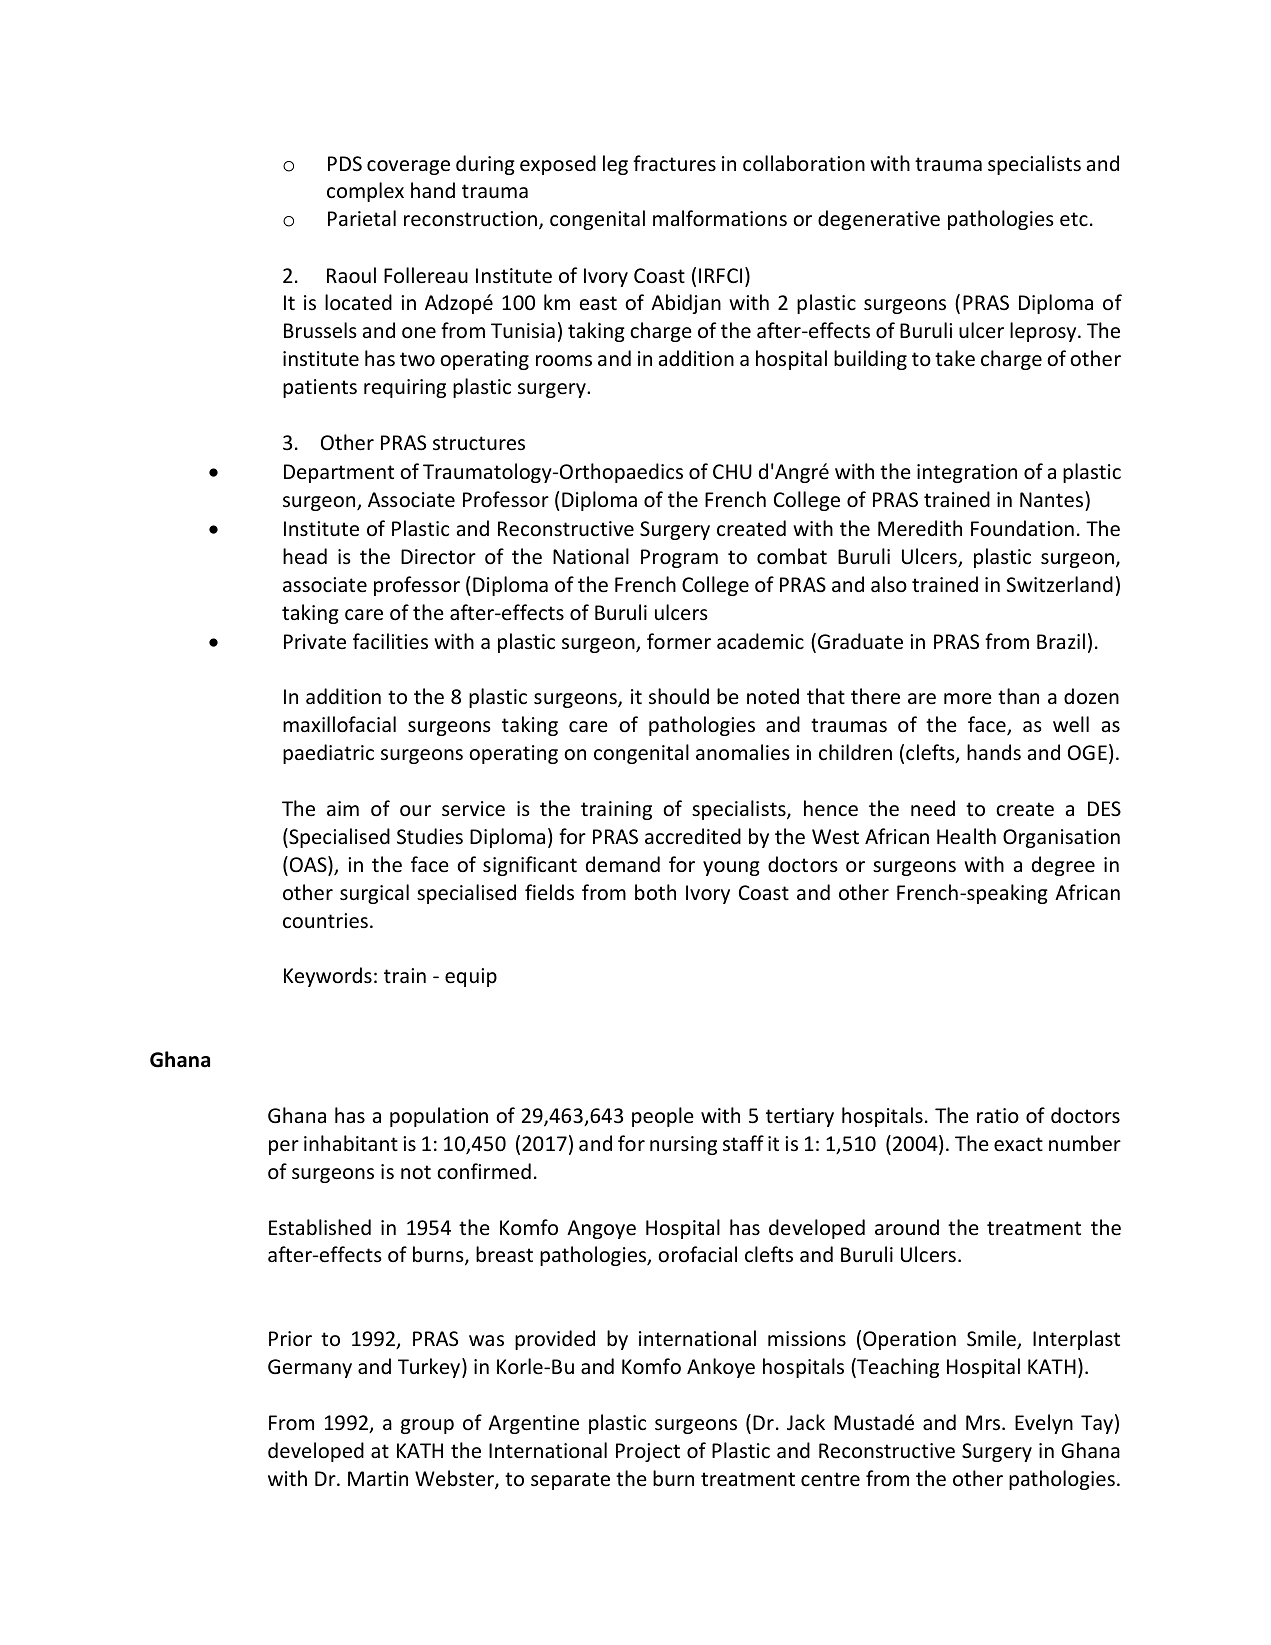  Describe the element at coordinates (648, 1452) in the screenshot. I see `Project` at that location.
